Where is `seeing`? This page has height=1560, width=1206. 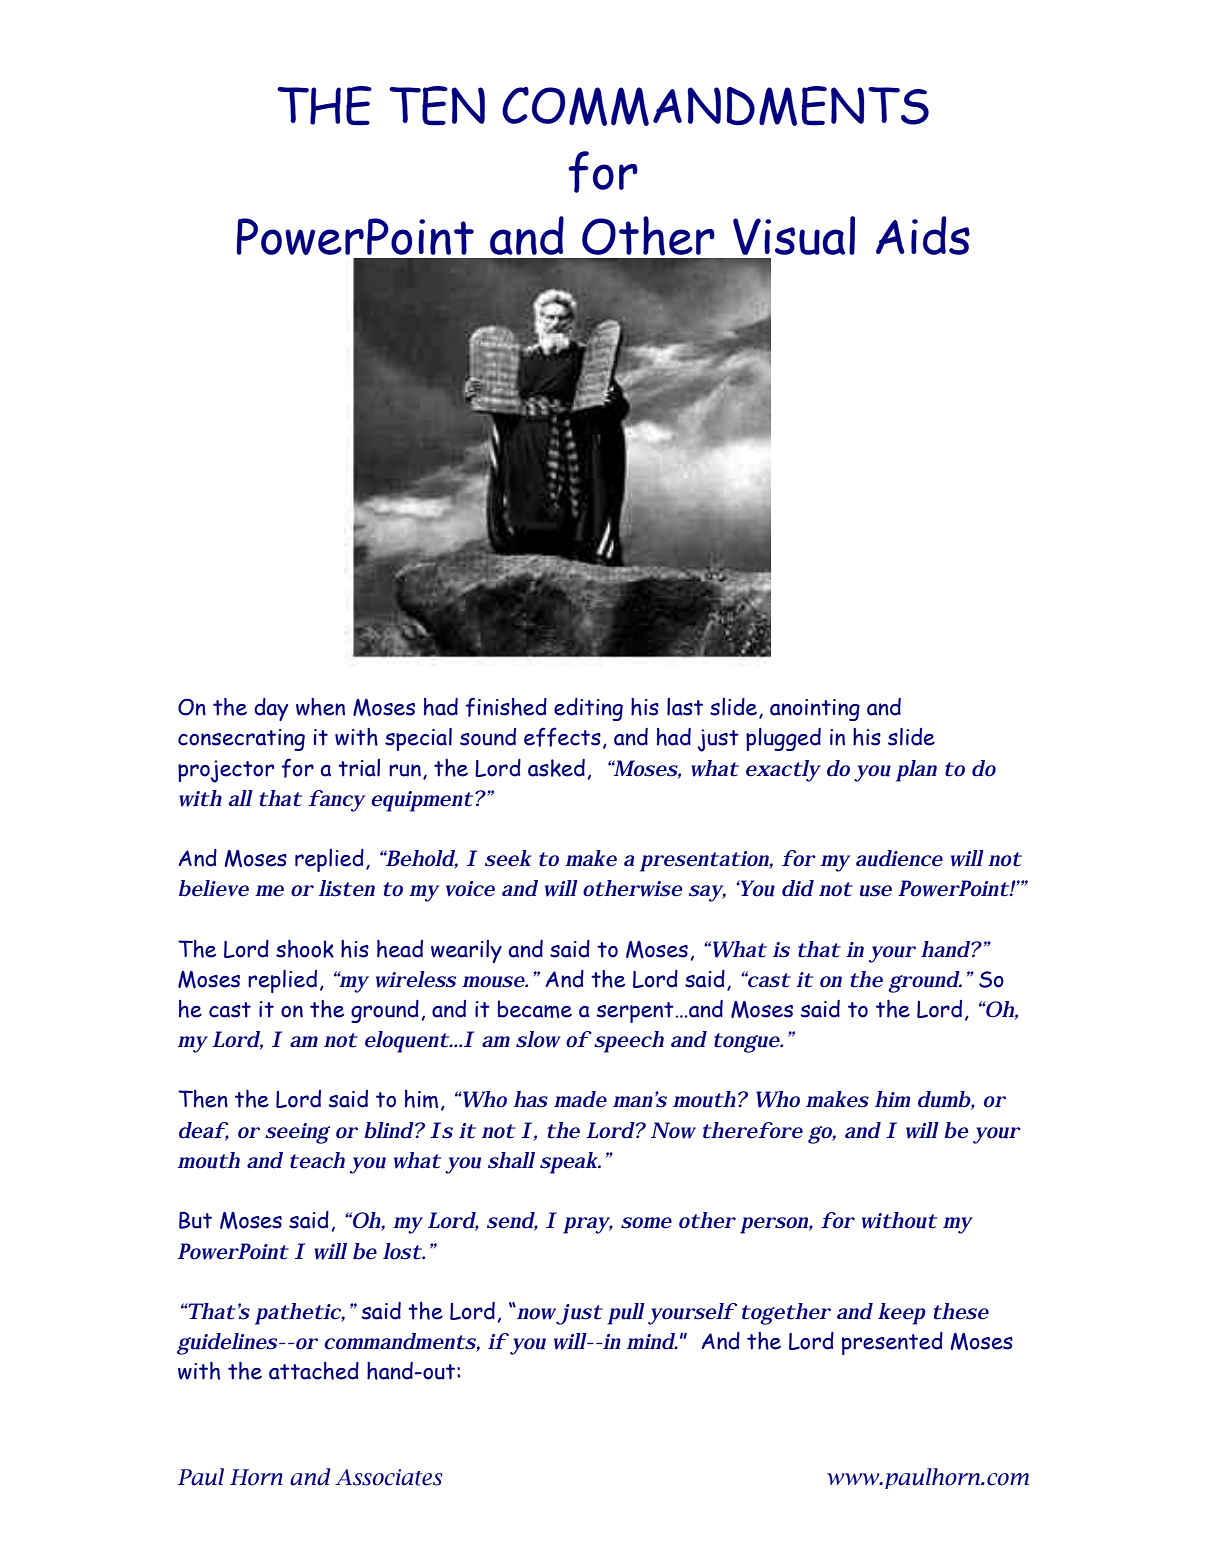
seeing is located at coordinates (297, 1133).
